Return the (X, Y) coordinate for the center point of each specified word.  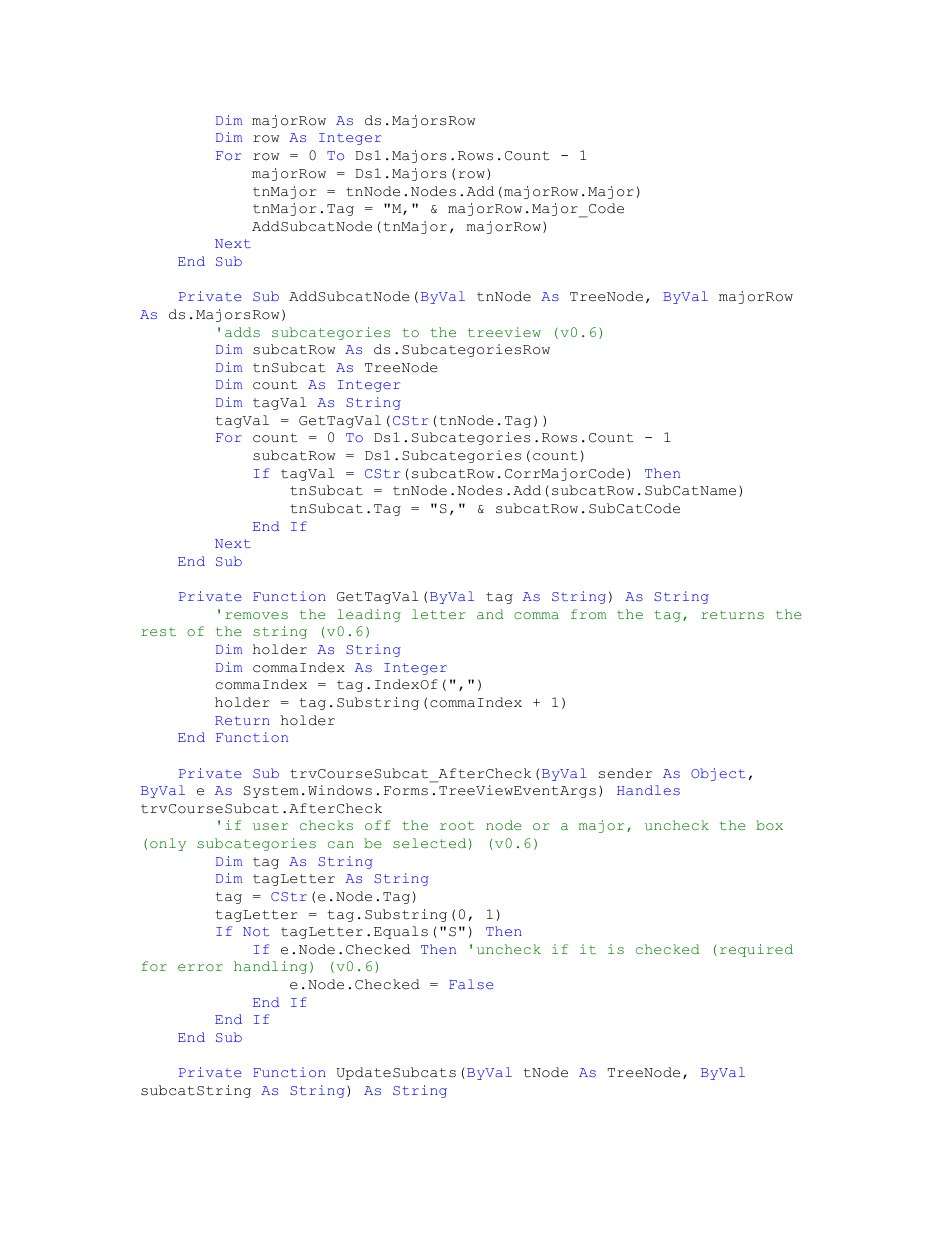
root (457, 826)
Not (256, 931)
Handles (648, 790)
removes (256, 616)
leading (369, 615)
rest (158, 631)
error (200, 967)
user (270, 826)
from (588, 614)
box (769, 825)
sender (626, 773)
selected (429, 843)
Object (718, 774)
